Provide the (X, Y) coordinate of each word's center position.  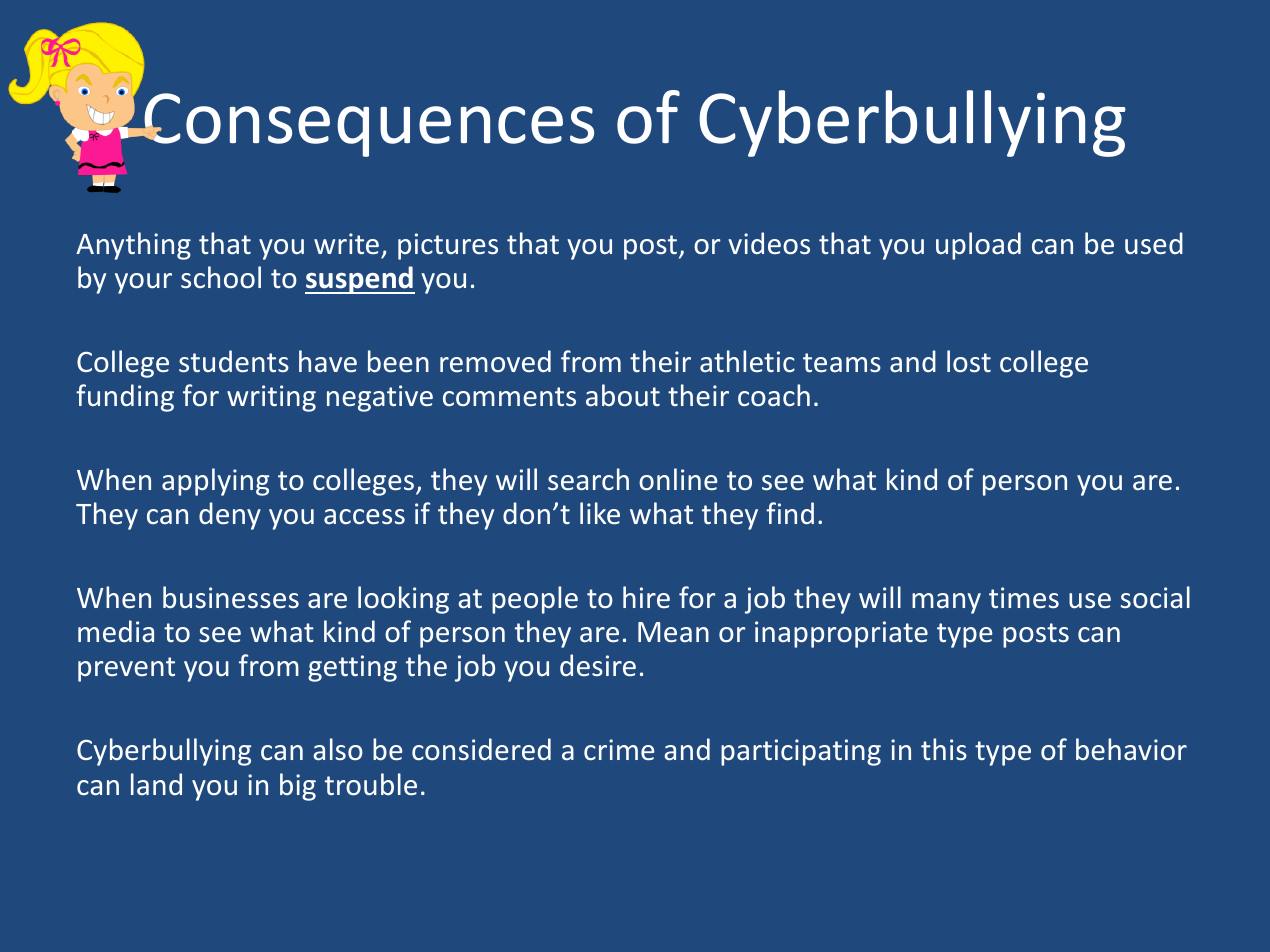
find (790, 513)
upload (978, 246)
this (944, 749)
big (298, 787)
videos (769, 243)
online (678, 479)
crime (619, 750)
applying (215, 482)
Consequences (368, 125)
